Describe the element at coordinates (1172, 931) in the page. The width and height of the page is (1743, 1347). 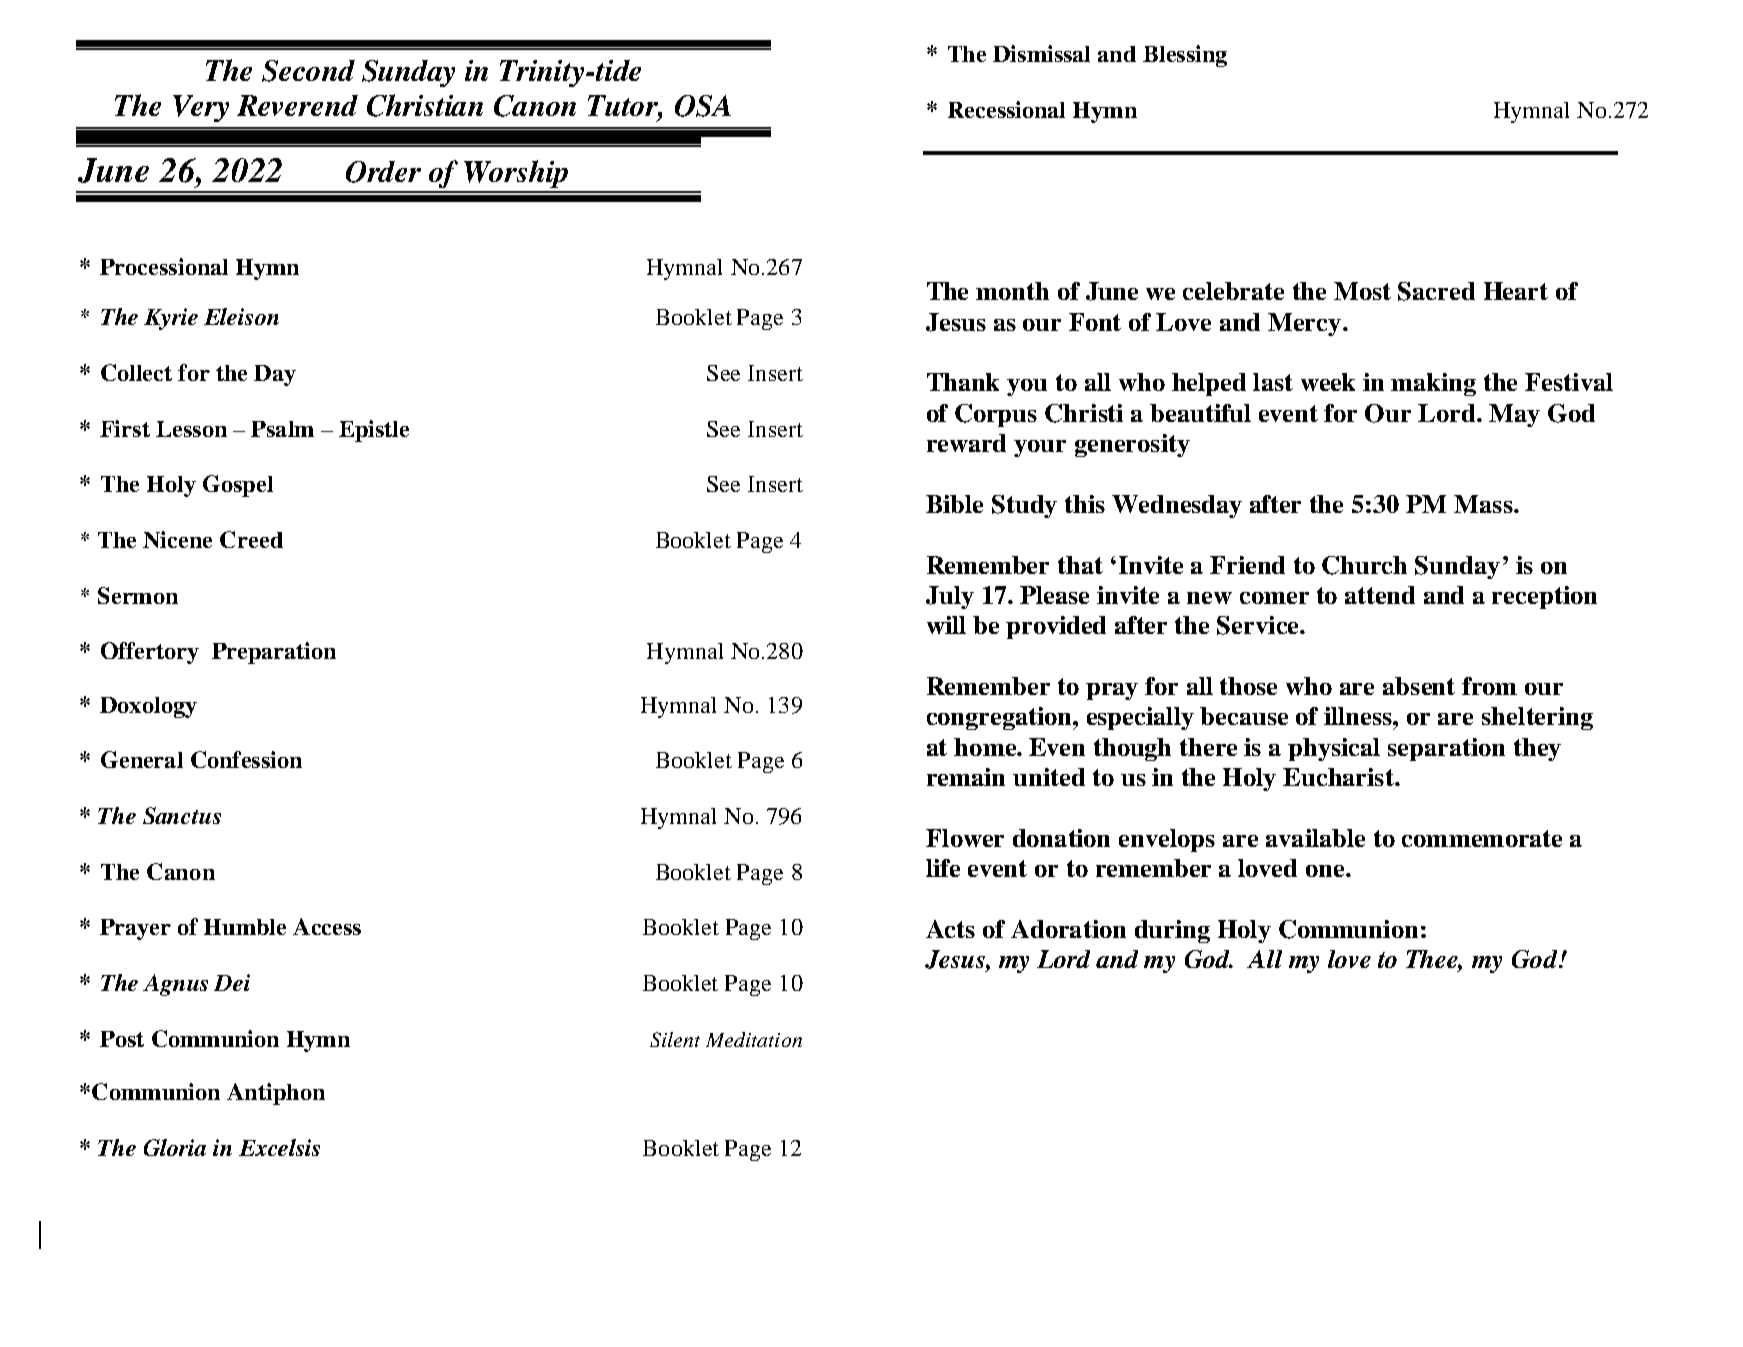
I see `during` at that location.
